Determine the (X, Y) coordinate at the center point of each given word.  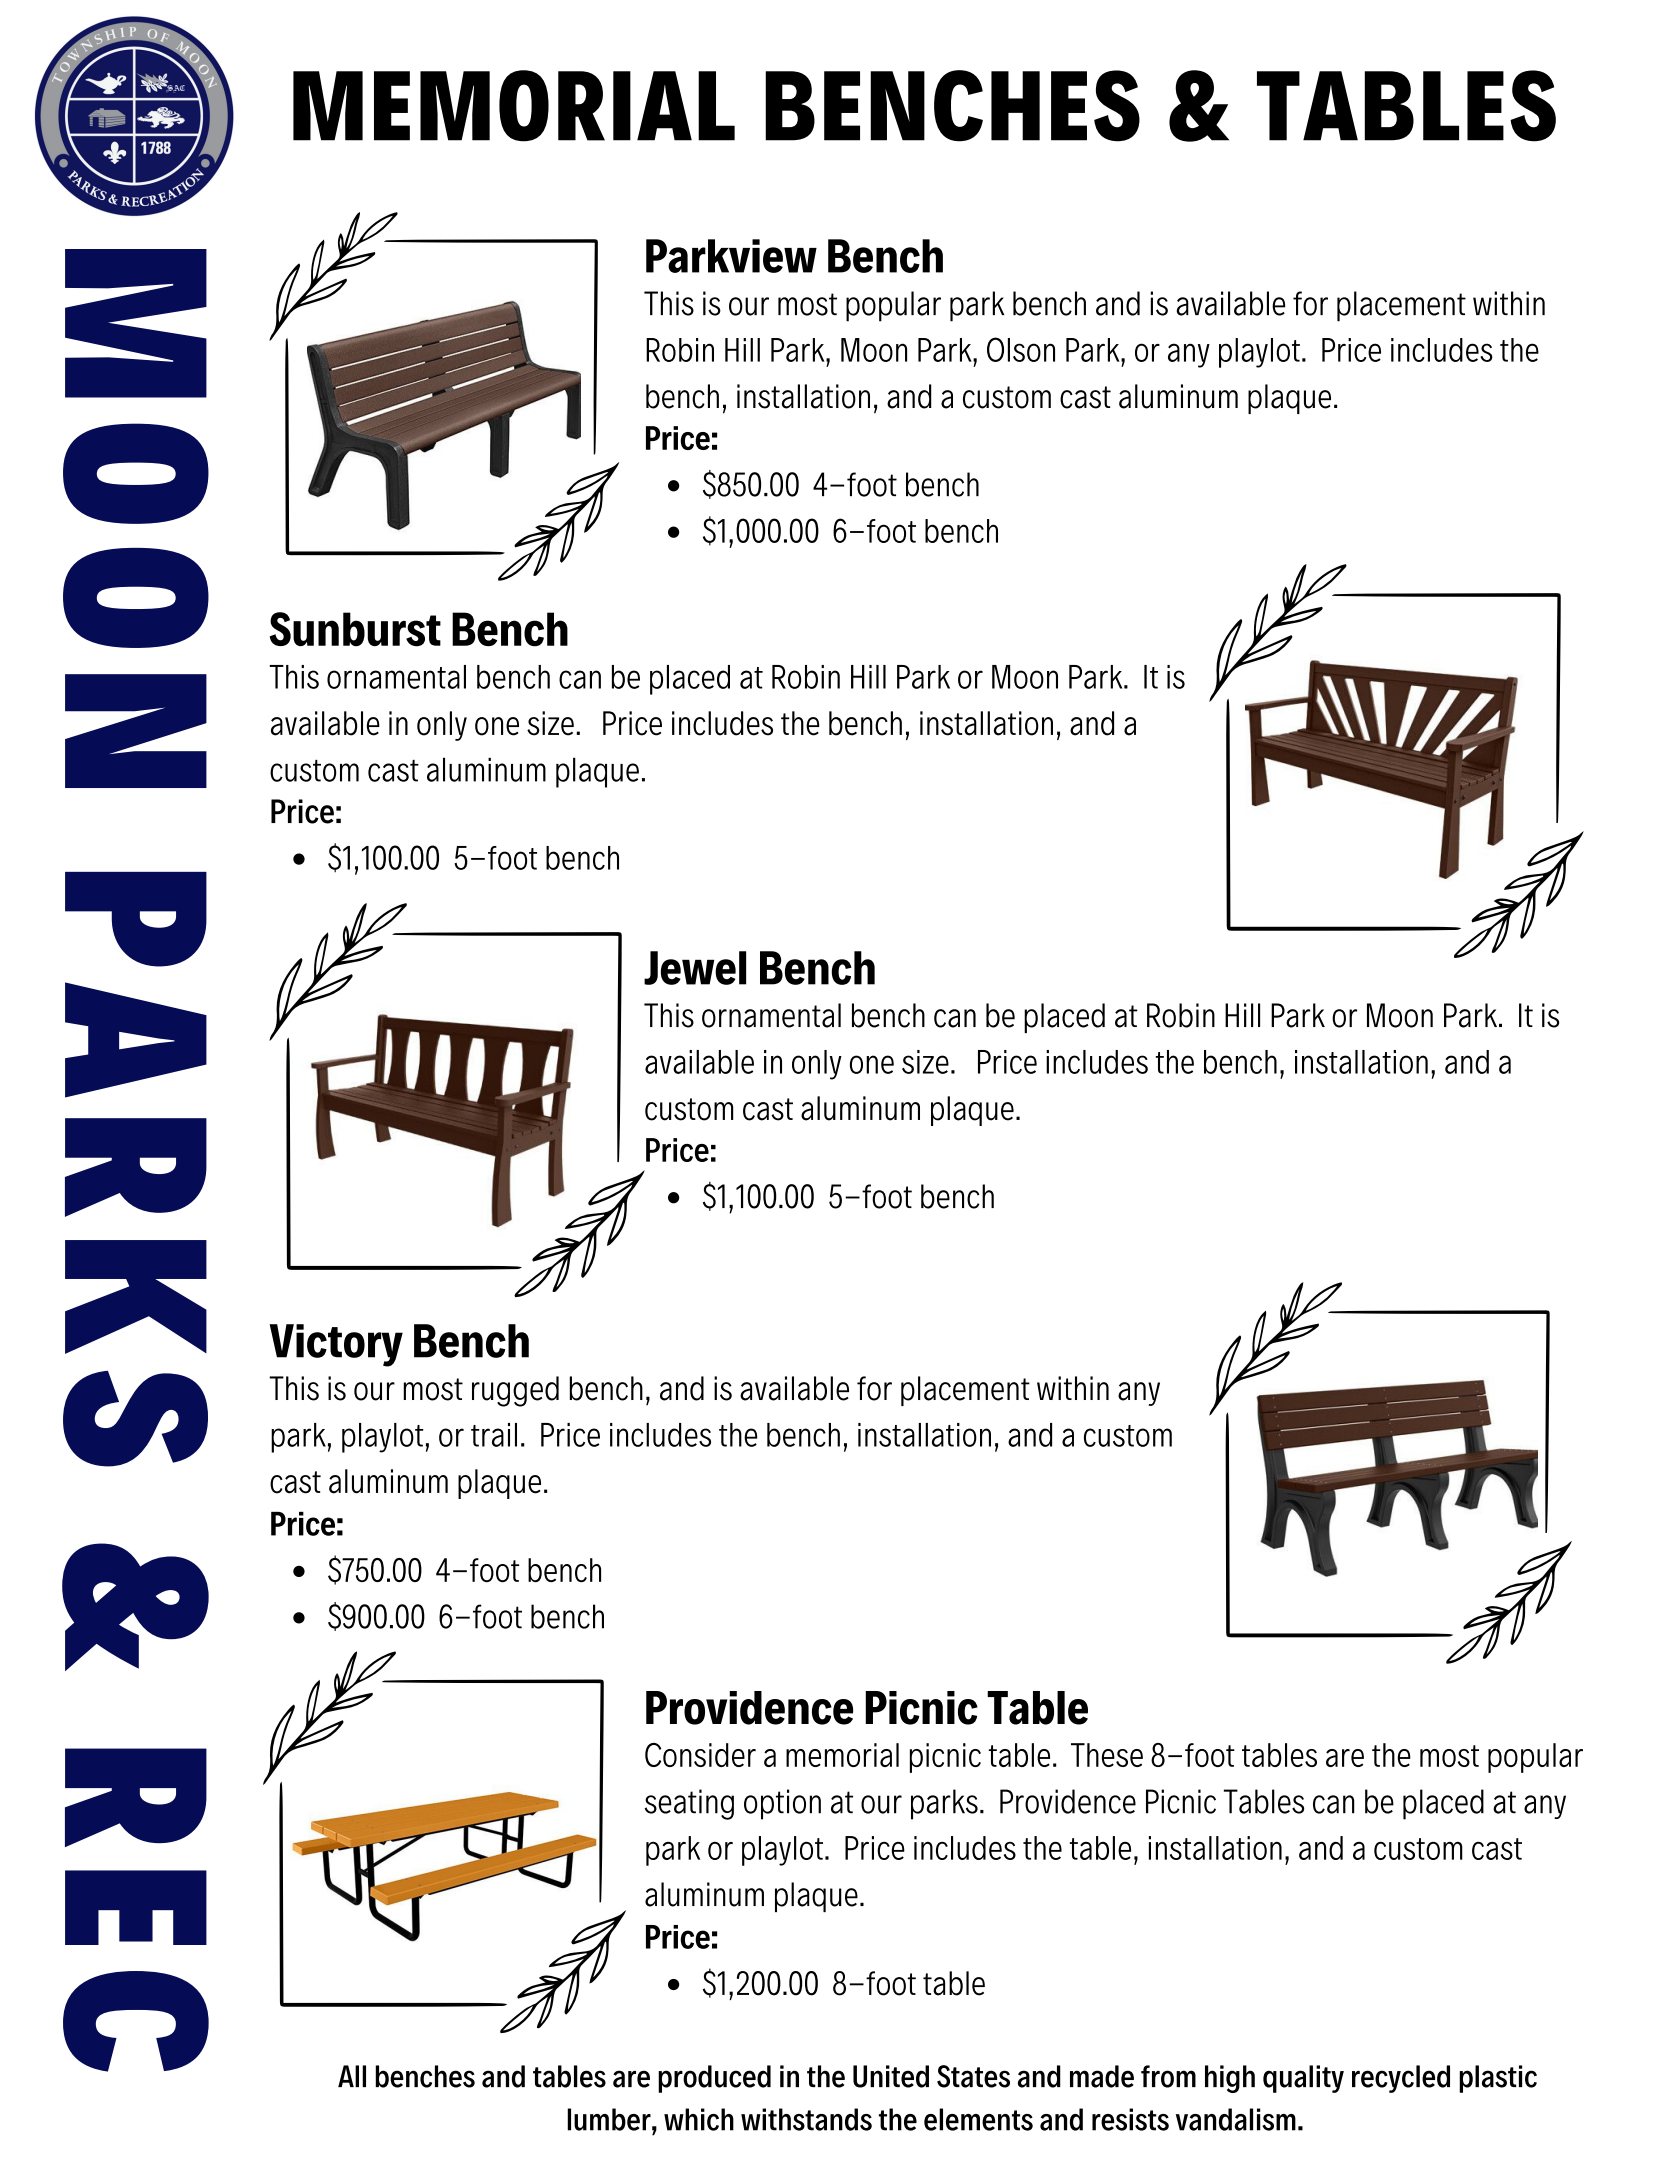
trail (494, 1435)
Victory (336, 1345)
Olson (1021, 349)
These (1107, 1755)
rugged (515, 1391)
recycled (1401, 2079)
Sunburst (355, 629)
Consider (700, 1755)
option (782, 1804)
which (699, 2119)
